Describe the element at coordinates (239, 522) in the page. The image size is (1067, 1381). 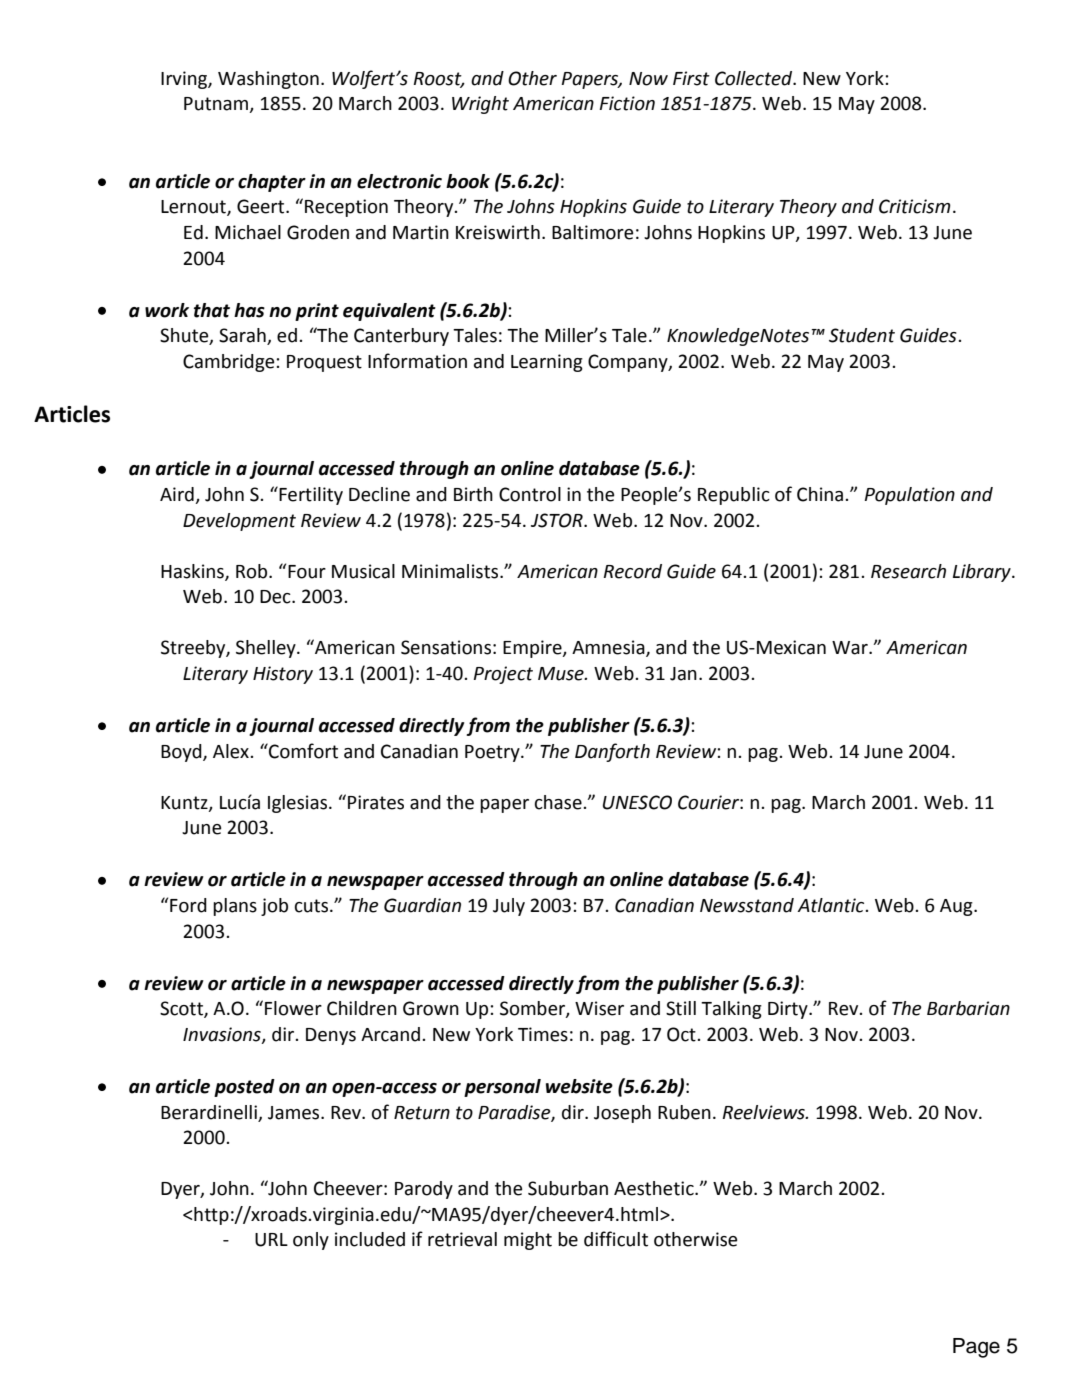
I see `Development` at that location.
